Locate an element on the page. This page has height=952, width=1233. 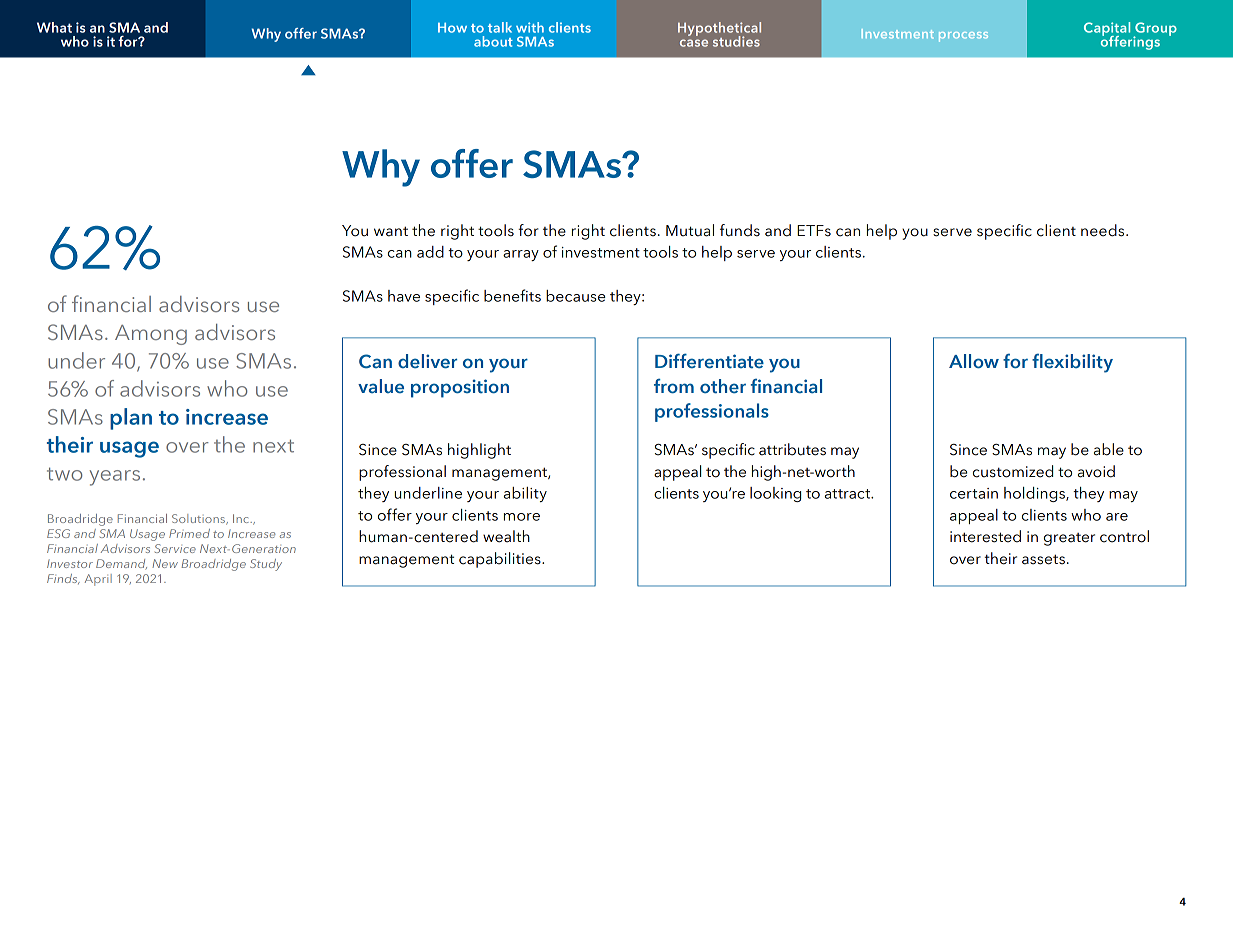
assets is located at coordinates (1043, 559).
